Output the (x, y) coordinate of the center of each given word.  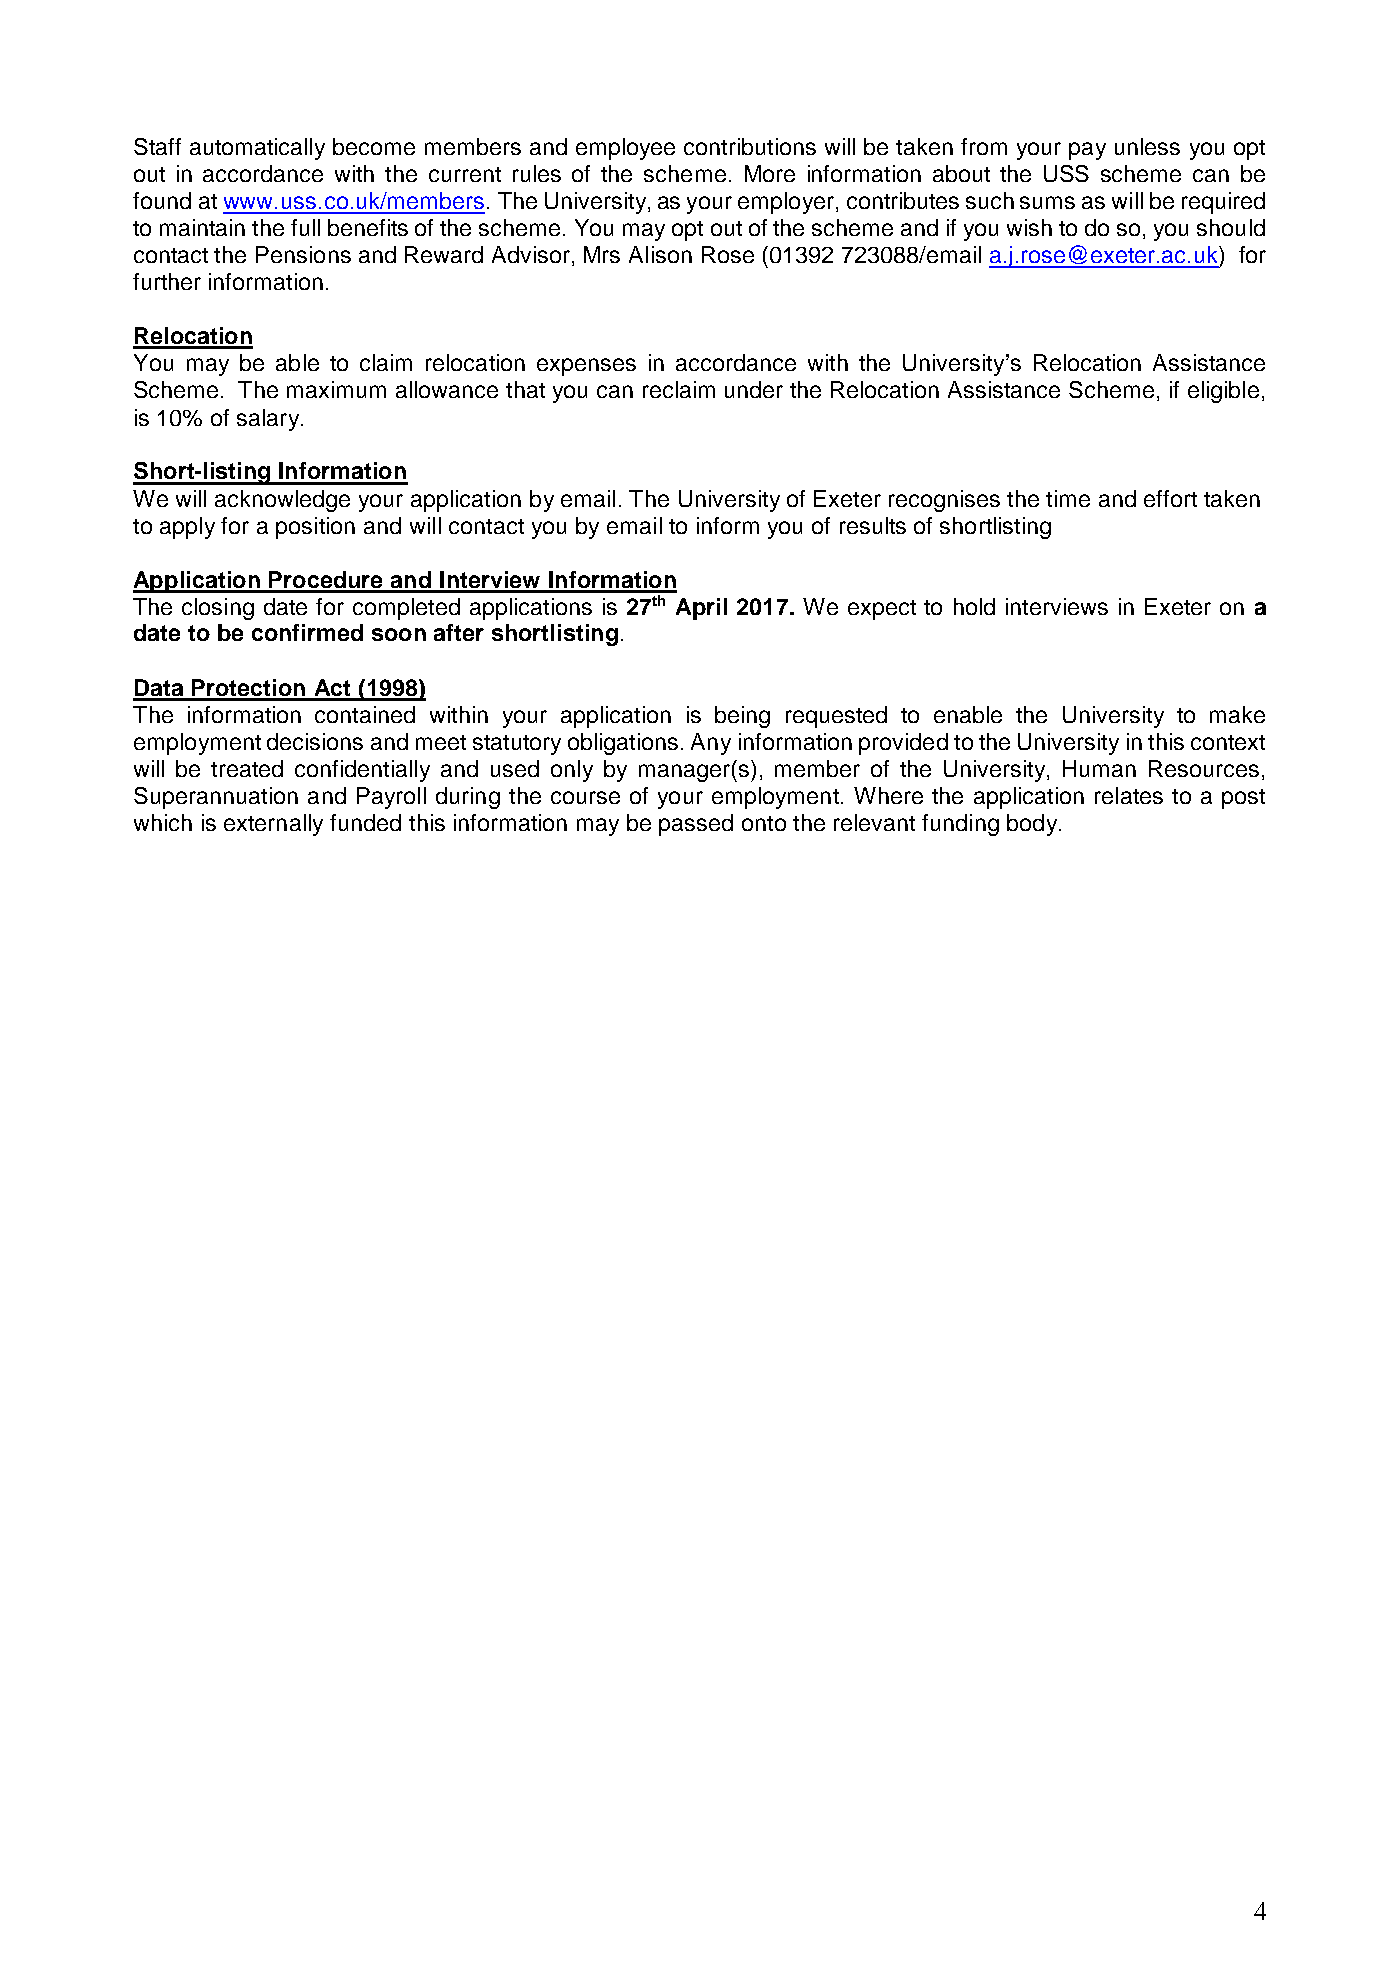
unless (1147, 146)
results (873, 525)
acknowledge (282, 501)
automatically (257, 149)
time (1068, 498)
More (770, 173)
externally (273, 825)
